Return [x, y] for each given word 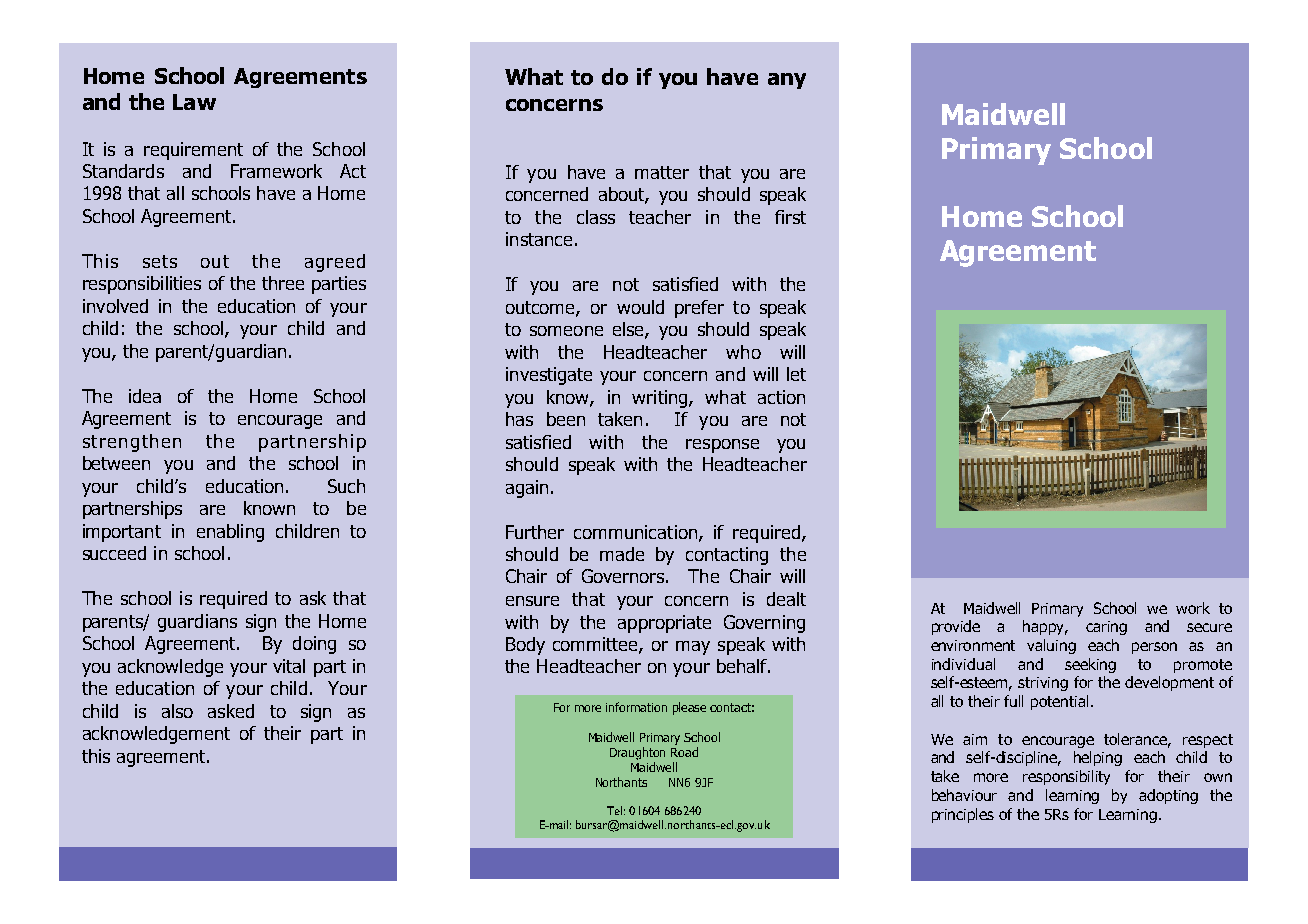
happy [1045, 627]
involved [115, 306]
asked [231, 711]
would [640, 307]
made [622, 554]
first [790, 217]
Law [194, 102]
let [796, 374]
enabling [230, 533]
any [787, 81]
